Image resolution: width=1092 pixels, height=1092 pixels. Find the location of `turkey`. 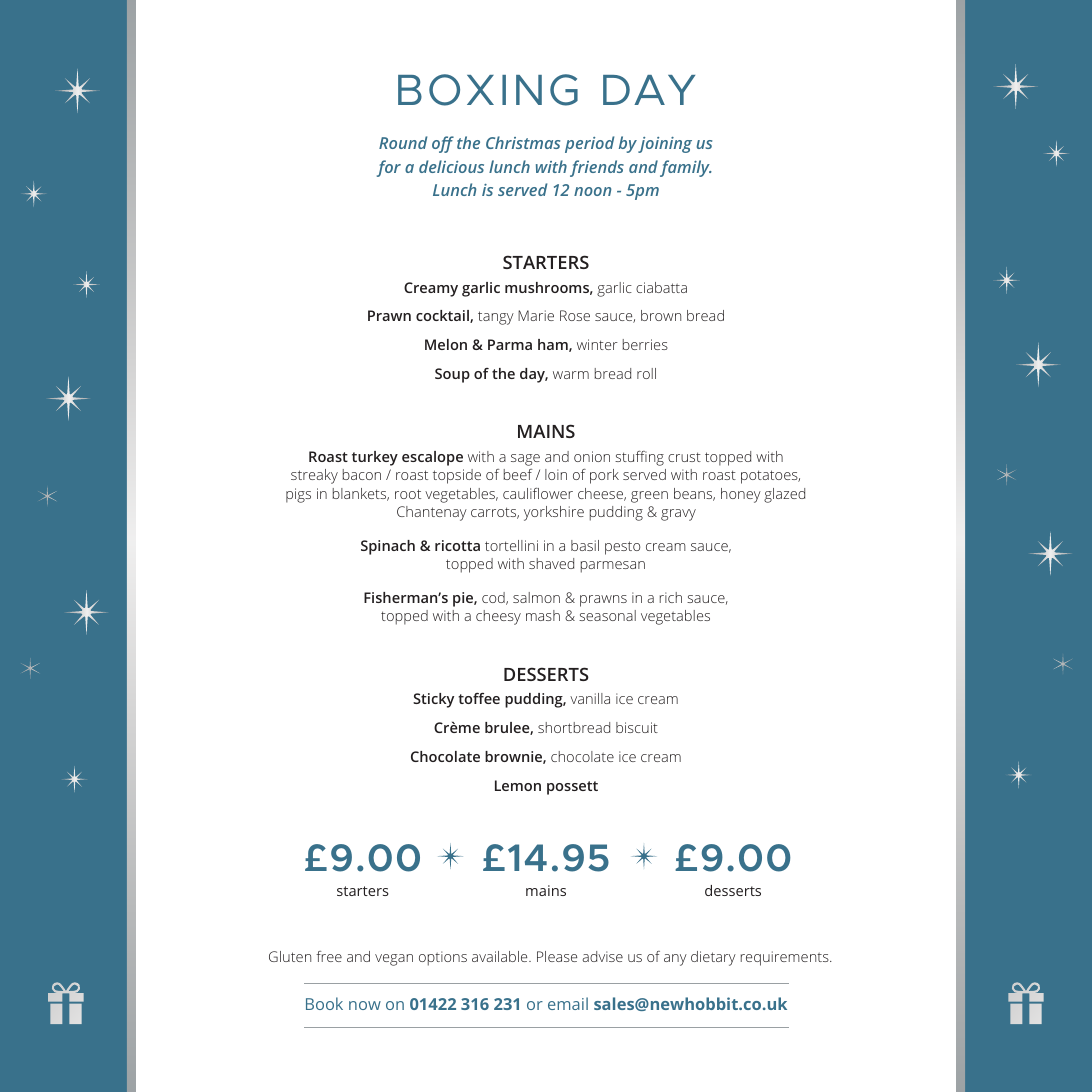

turkey is located at coordinates (375, 458).
